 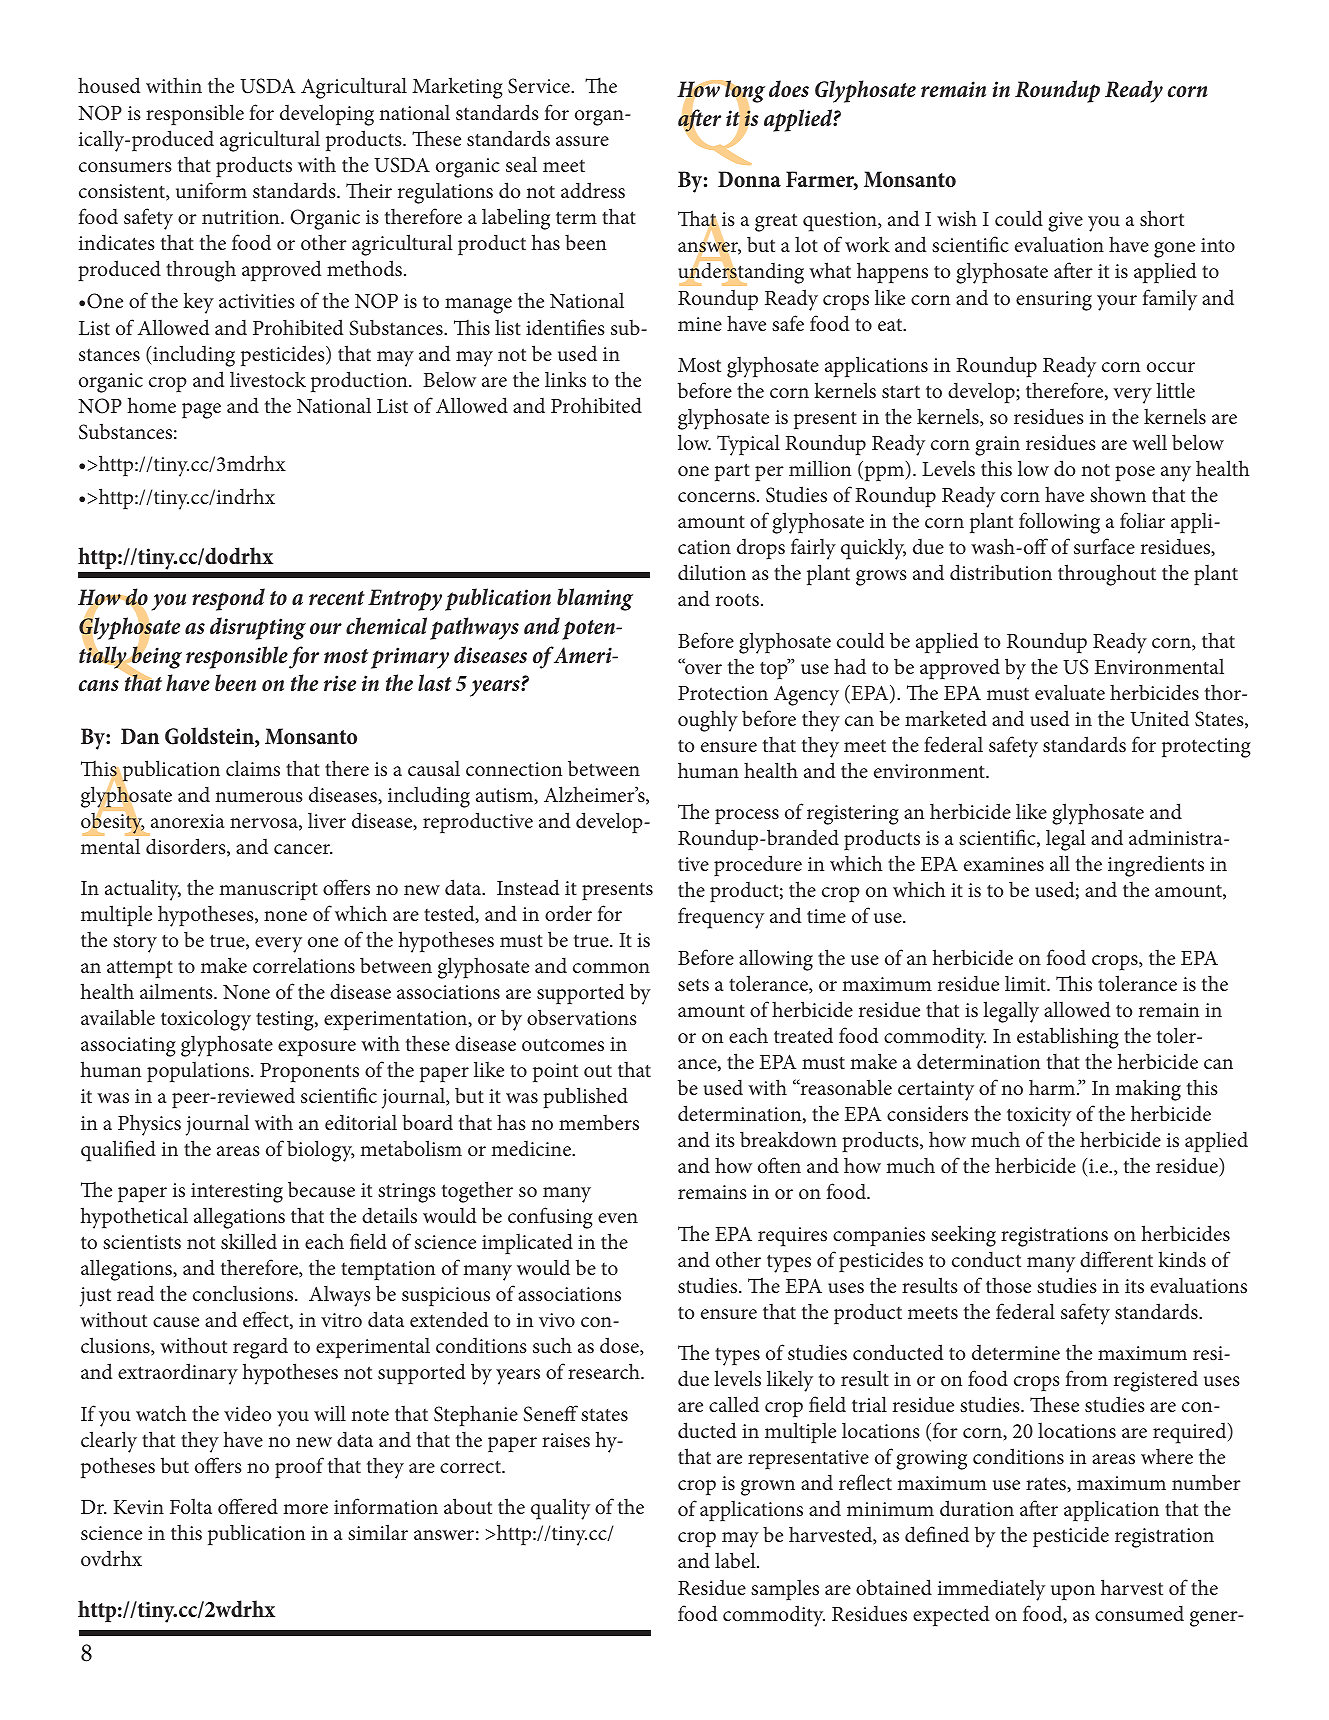 What do you see at coordinates (1118, 494) in the screenshot?
I see `shown` at bounding box center [1118, 494].
